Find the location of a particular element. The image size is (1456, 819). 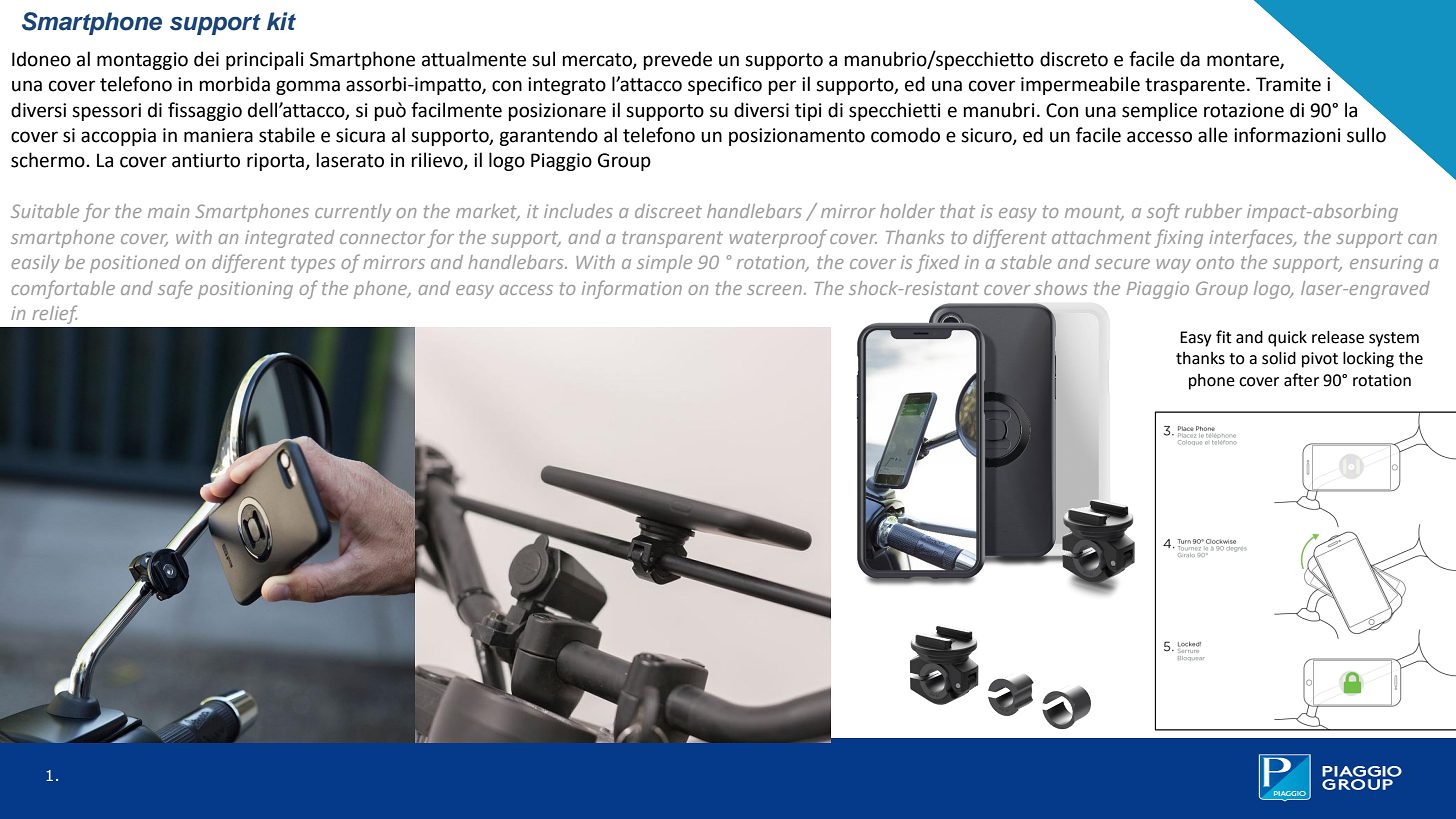

screen is located at coordinates (774, 290).
